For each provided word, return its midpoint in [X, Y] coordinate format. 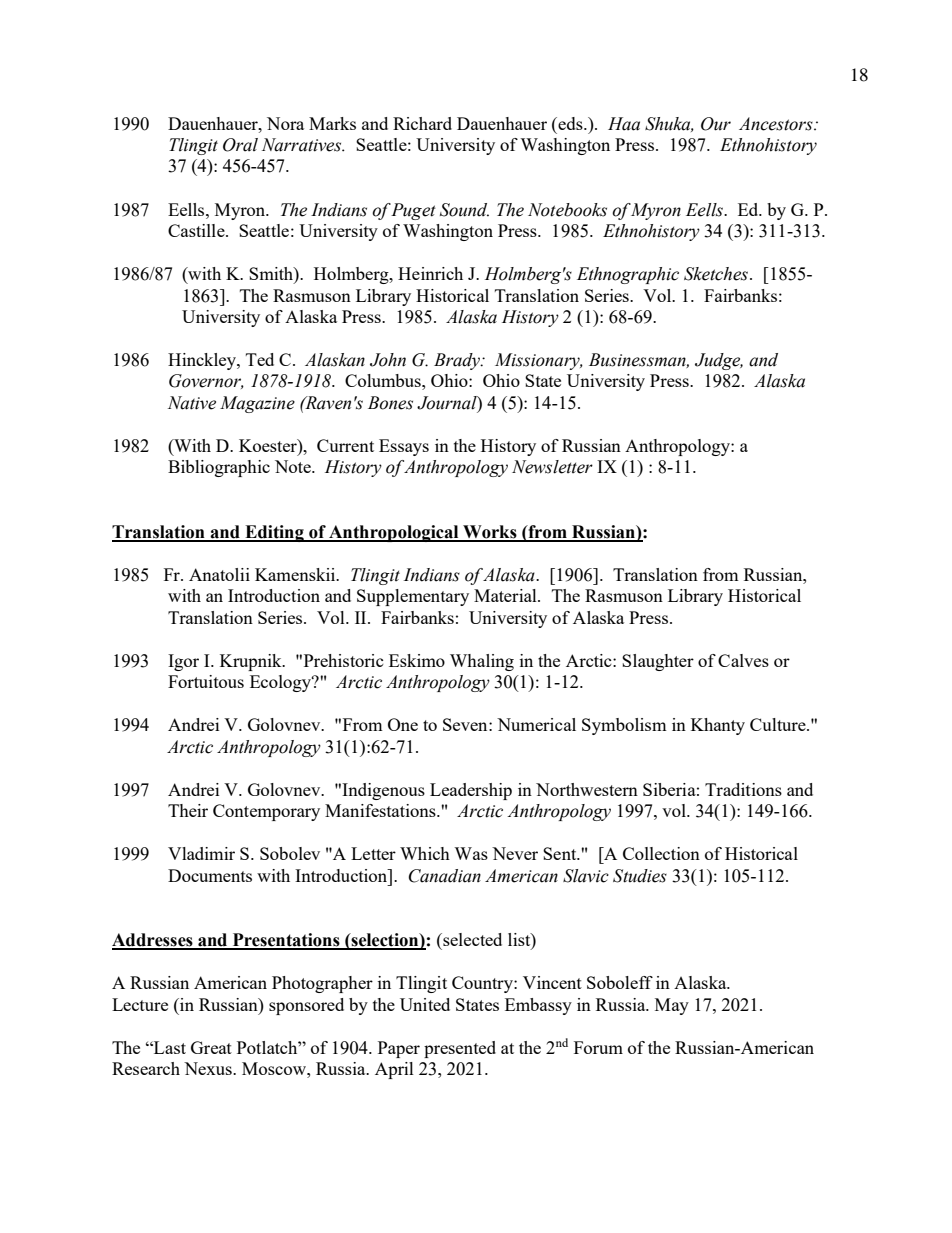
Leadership [471, 791]
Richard [422, 123]
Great [211, 1047]
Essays [404, 447]
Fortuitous [206, 681]
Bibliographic [219, 468]
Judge [719, 361]
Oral [240, 145]
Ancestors [777, 124]
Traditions [743, 789]
